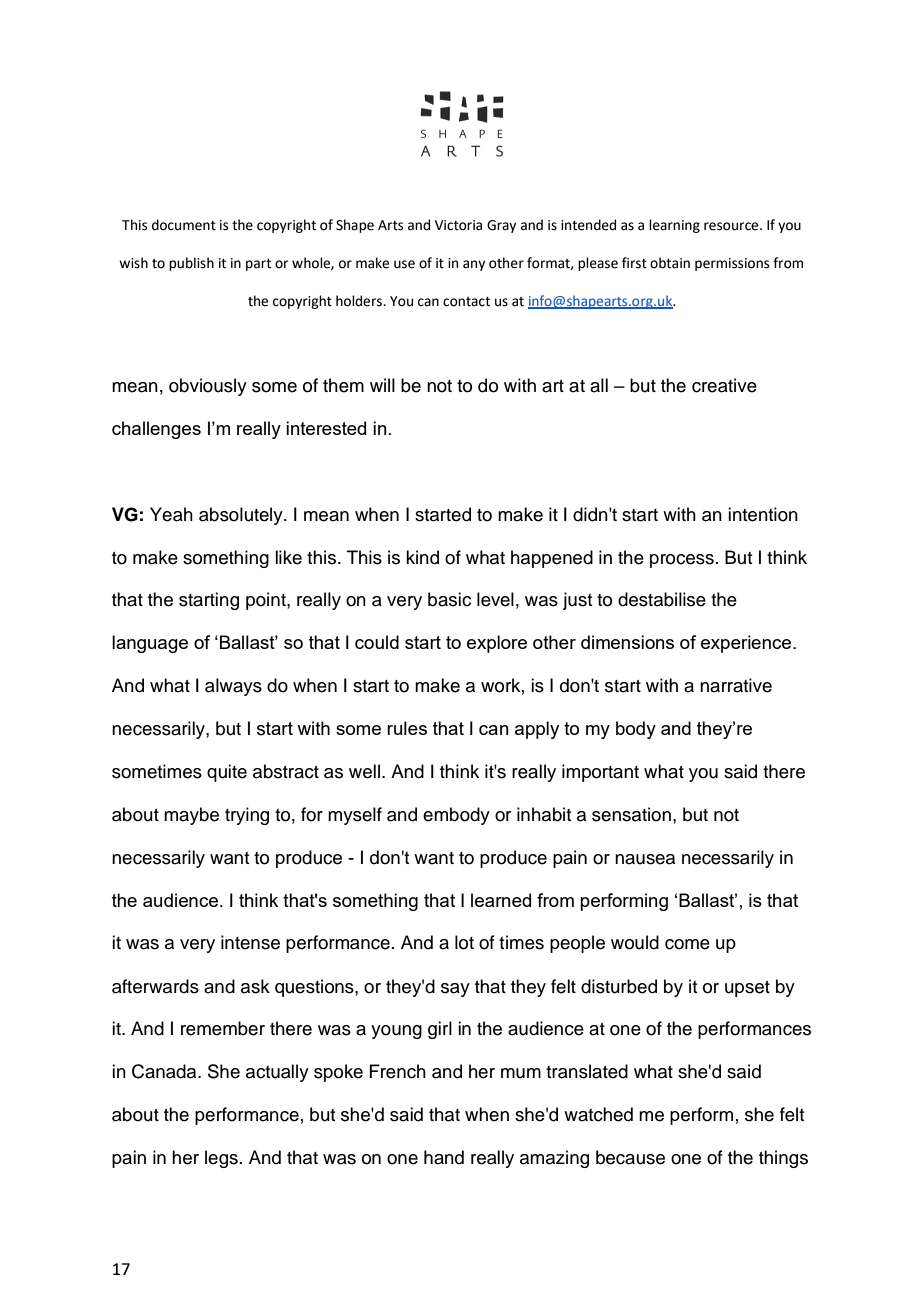 The image size is (924, 1308). I want to click on always, so click(233, 687).
